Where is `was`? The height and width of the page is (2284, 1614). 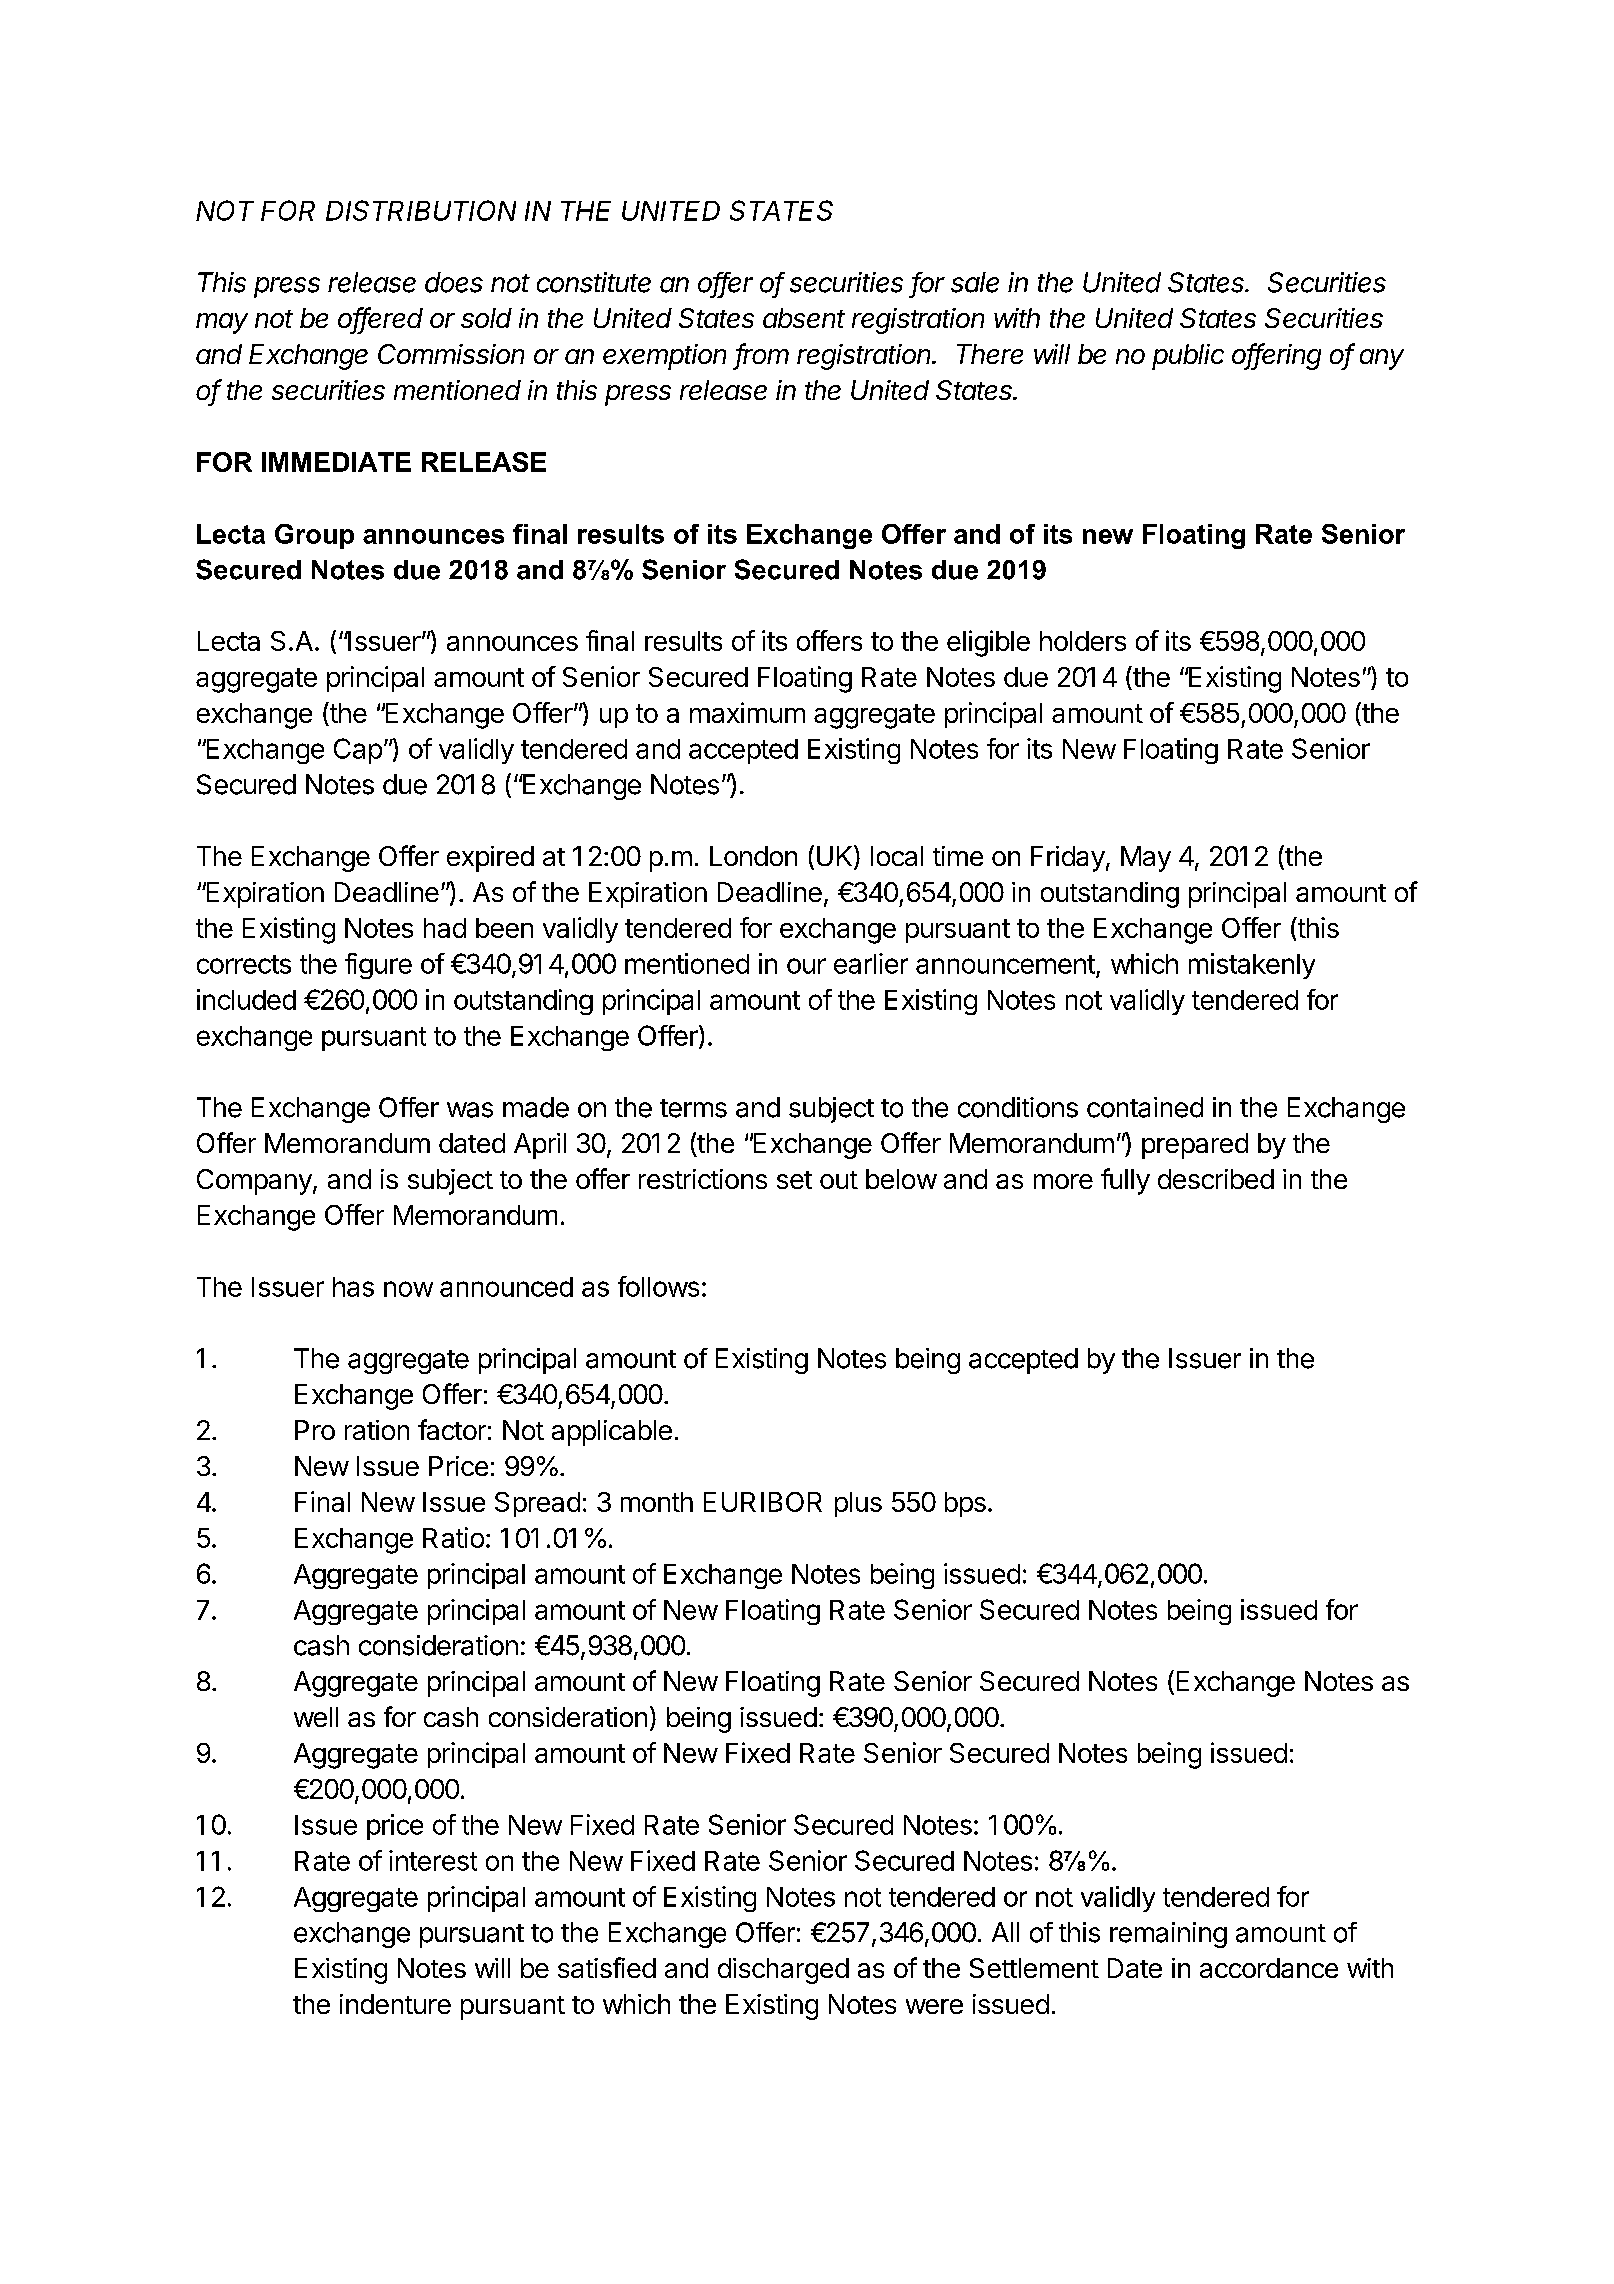 was is located at coordinates (470, 1110).
